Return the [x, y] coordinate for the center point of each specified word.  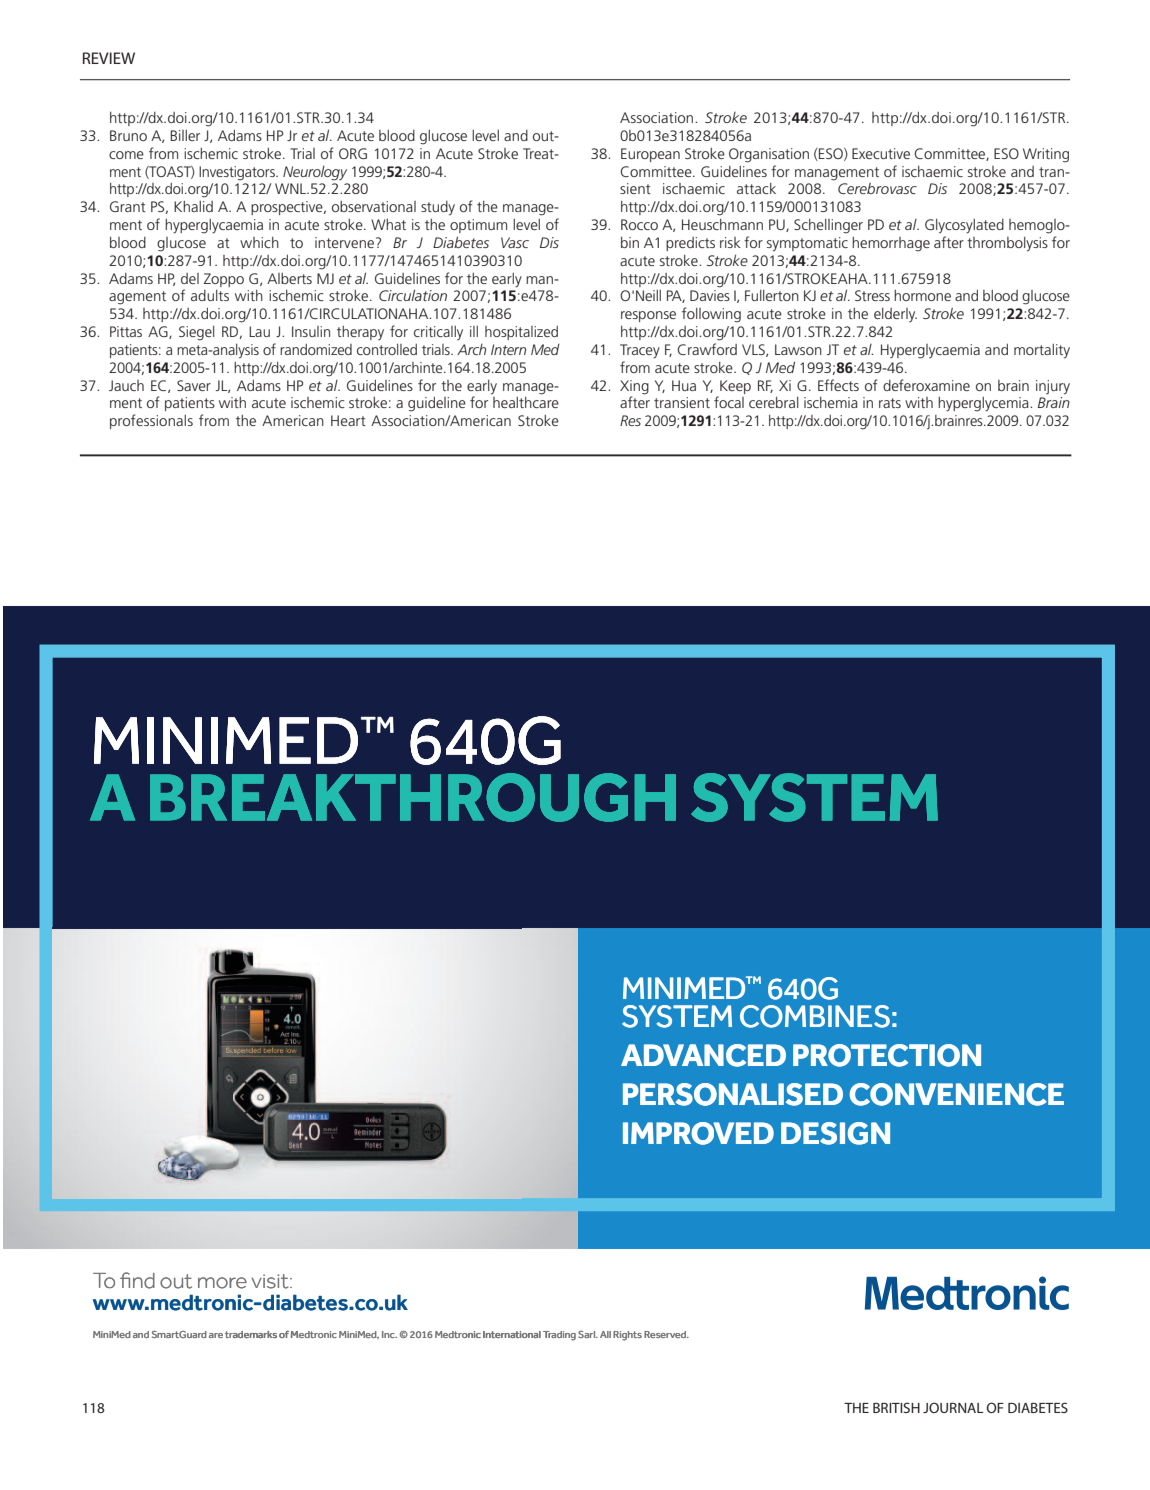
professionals [151, 421]
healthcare [526, 402]
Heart [348, 420]
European [650, 155]
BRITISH [896, 1407]
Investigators [238, 173]
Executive [881, 153]
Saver [194, 385]
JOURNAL [953, 1407]
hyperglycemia [984, 404]
